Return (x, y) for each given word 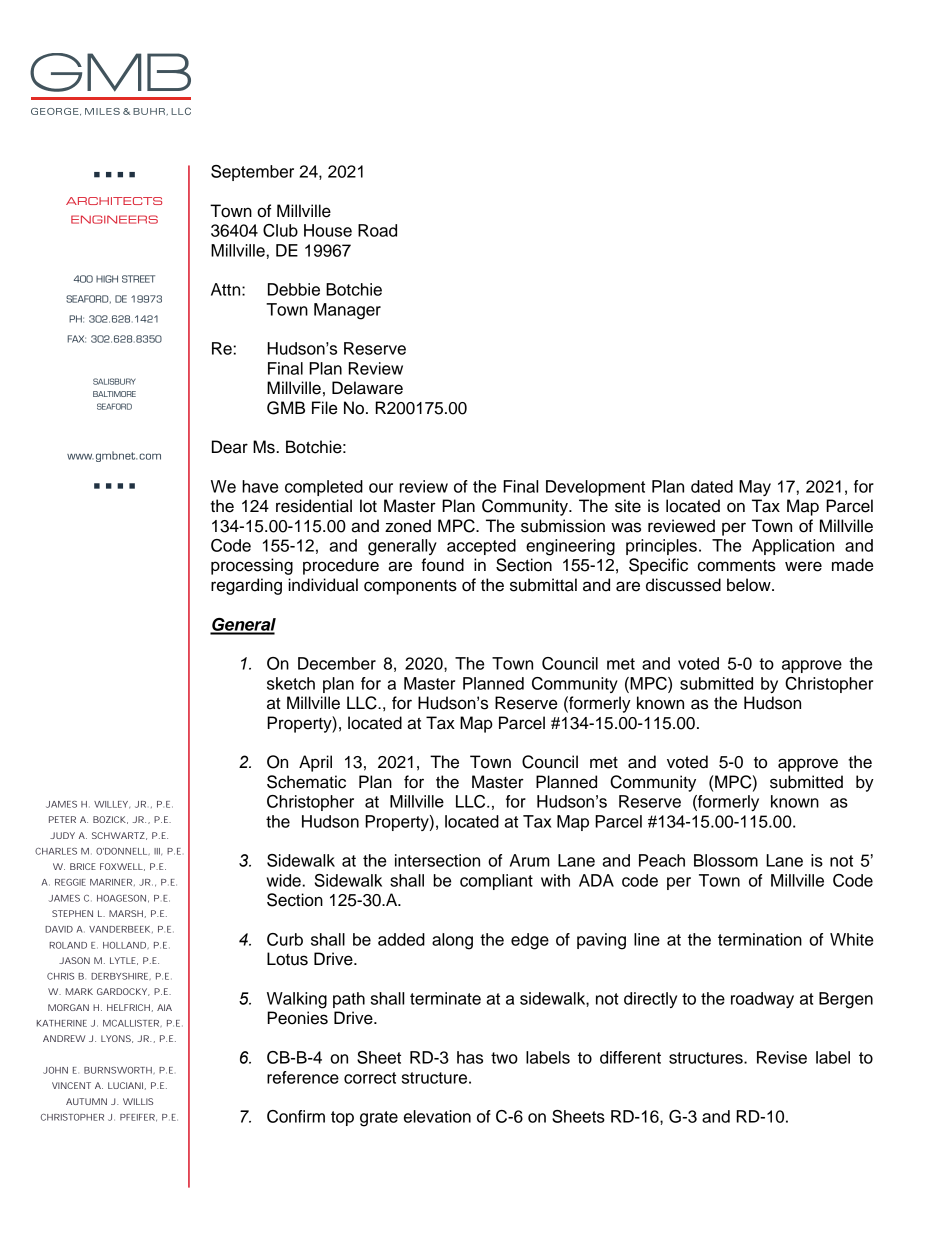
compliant (496, 882)
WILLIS (138, 1101)
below (750, 585)
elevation (437, 1116)
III (158, 852)
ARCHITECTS (114, 201)
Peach (662, 860)
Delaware (367, 388)
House (328, 230)
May (755, 488)
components (410, 587)
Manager (347, 311)
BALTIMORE (114, 394)
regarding (246, 586)
